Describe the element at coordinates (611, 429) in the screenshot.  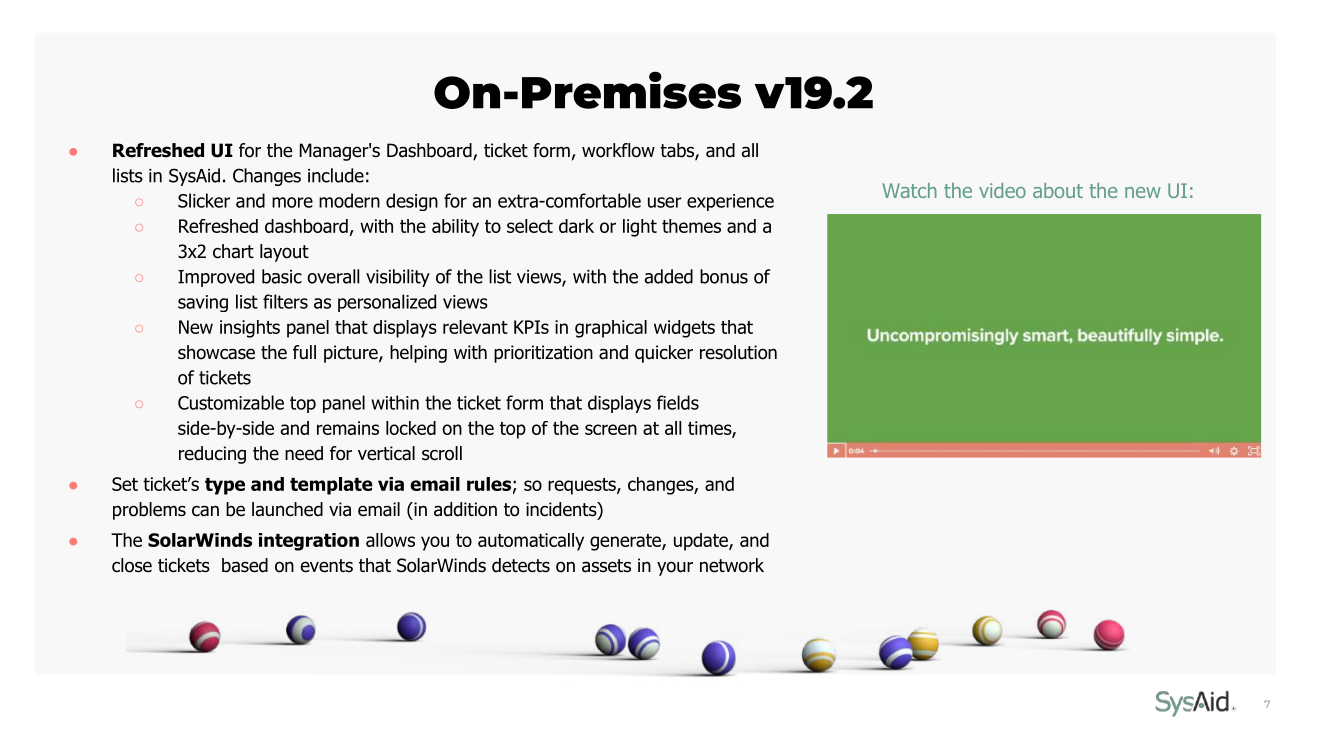
I see `screen` at that location.
